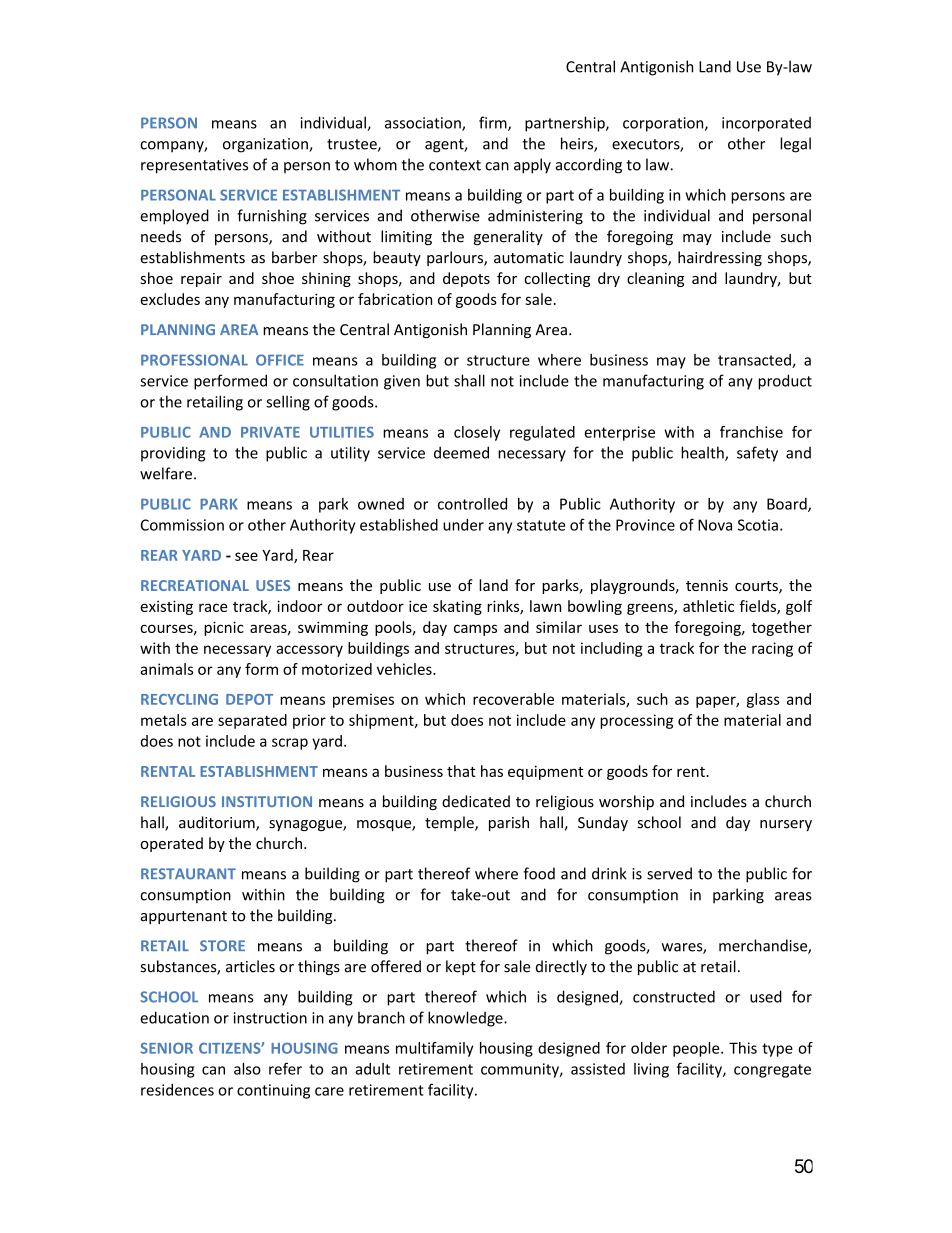 The height and width of the screenshot is (1233, 952). Describe the element at coordinates (466, 1019) in the screenshot. I see `knowledge` at that location.
